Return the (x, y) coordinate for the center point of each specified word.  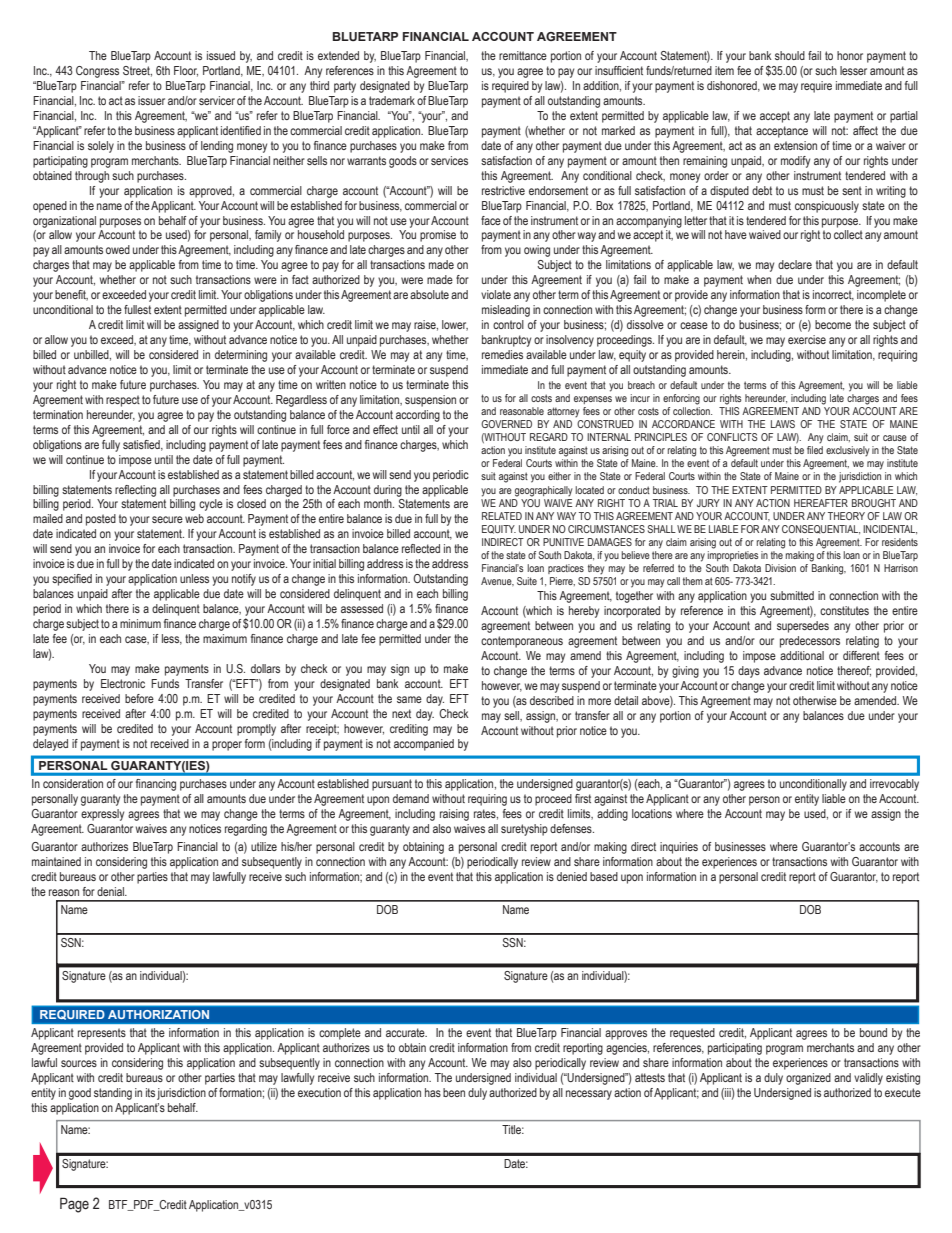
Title (513, 1129)
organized (808, 1079)
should (790, 55)
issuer (151, 100)
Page (74, 1205)
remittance (523, 55)
